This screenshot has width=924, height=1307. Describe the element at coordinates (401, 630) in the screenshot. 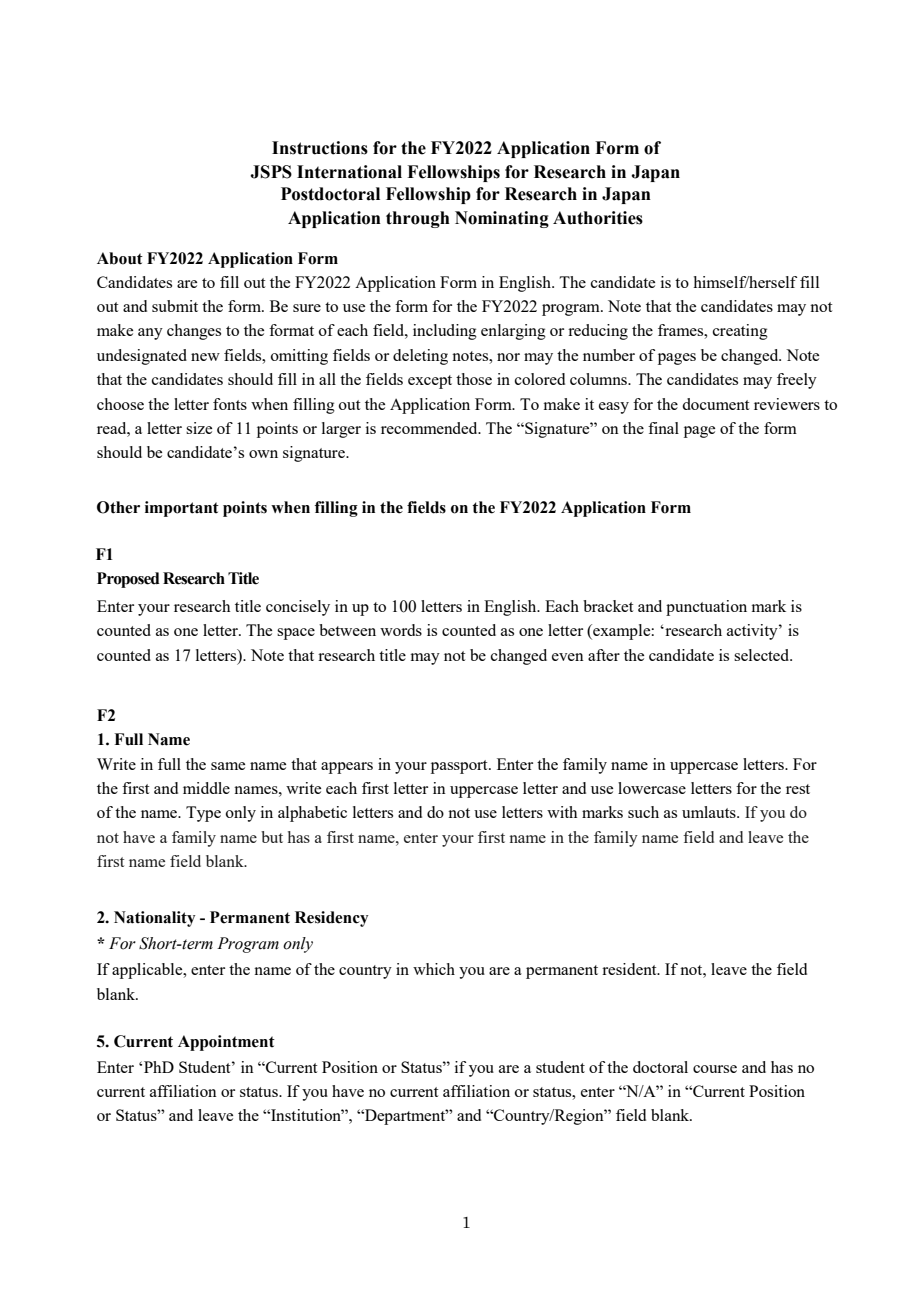

I see `words` at that location.
